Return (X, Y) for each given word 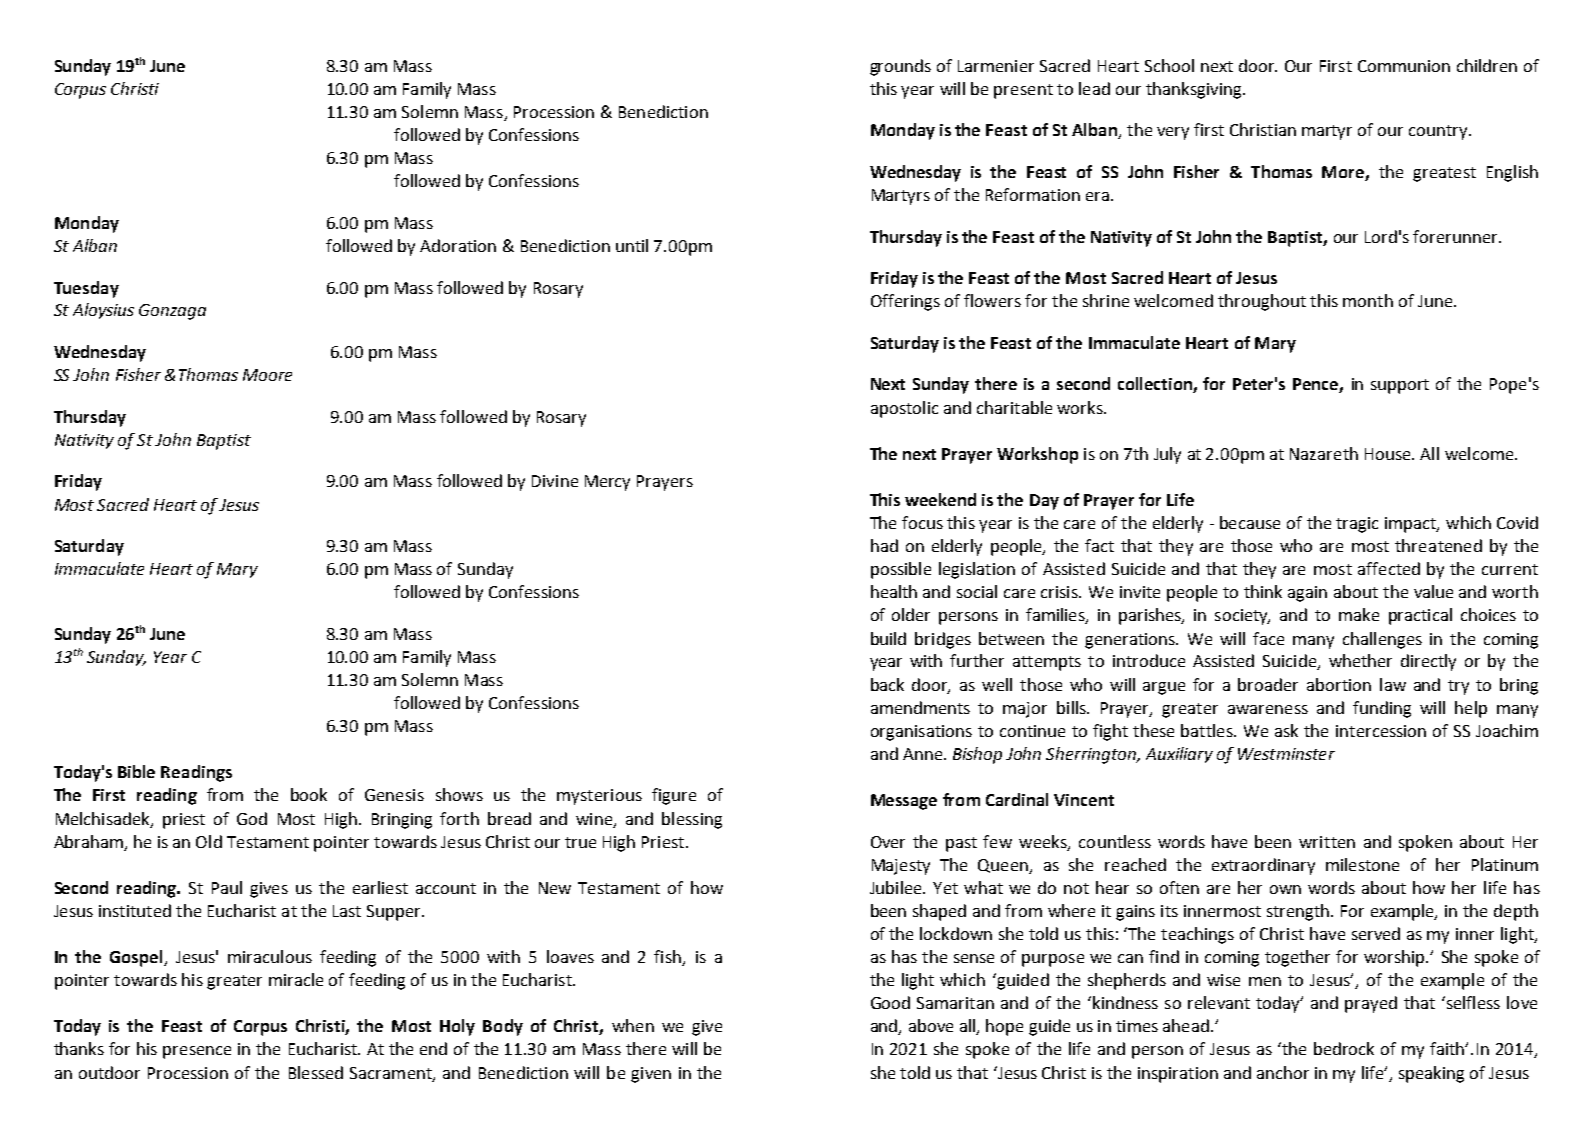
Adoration (458, 245)
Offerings (905, 302)
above (931, 1025)
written (1327, 842)
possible (901, 570)
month (1368, 300)
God (252, 818)
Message (904, 802)
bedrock (1344, 1048)
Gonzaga (172, 312)
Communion (1404, 66)
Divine (555, 481)
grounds (900, 67)
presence (197, 1052)
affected (1389, 568)
